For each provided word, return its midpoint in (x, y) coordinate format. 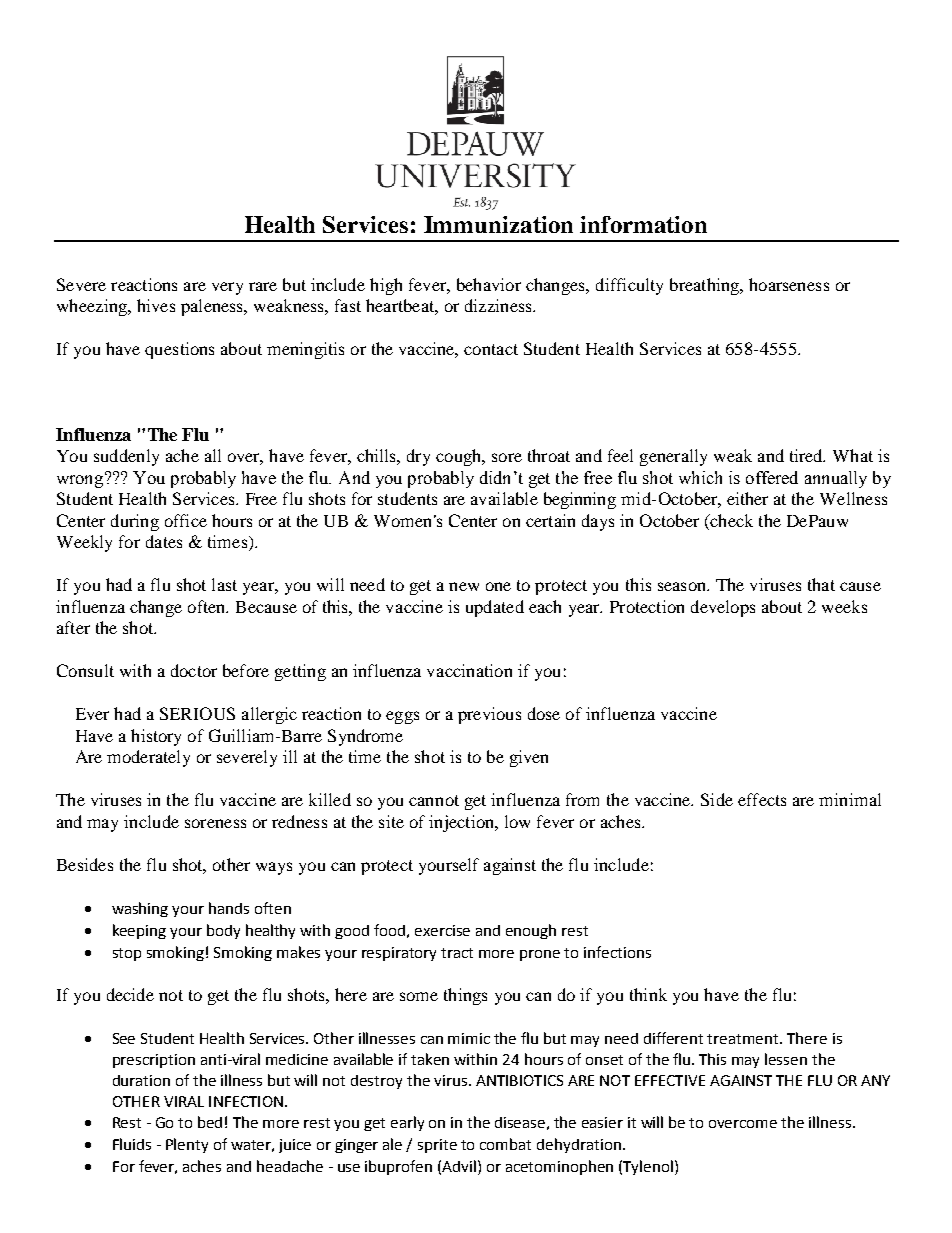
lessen (786, 1059)
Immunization (498, 224)
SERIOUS (197, 713)
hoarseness (789, 284)
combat (505, 1144)
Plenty (187, 1145)
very (227, 288)
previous (489, 715)
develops (723, 608)
